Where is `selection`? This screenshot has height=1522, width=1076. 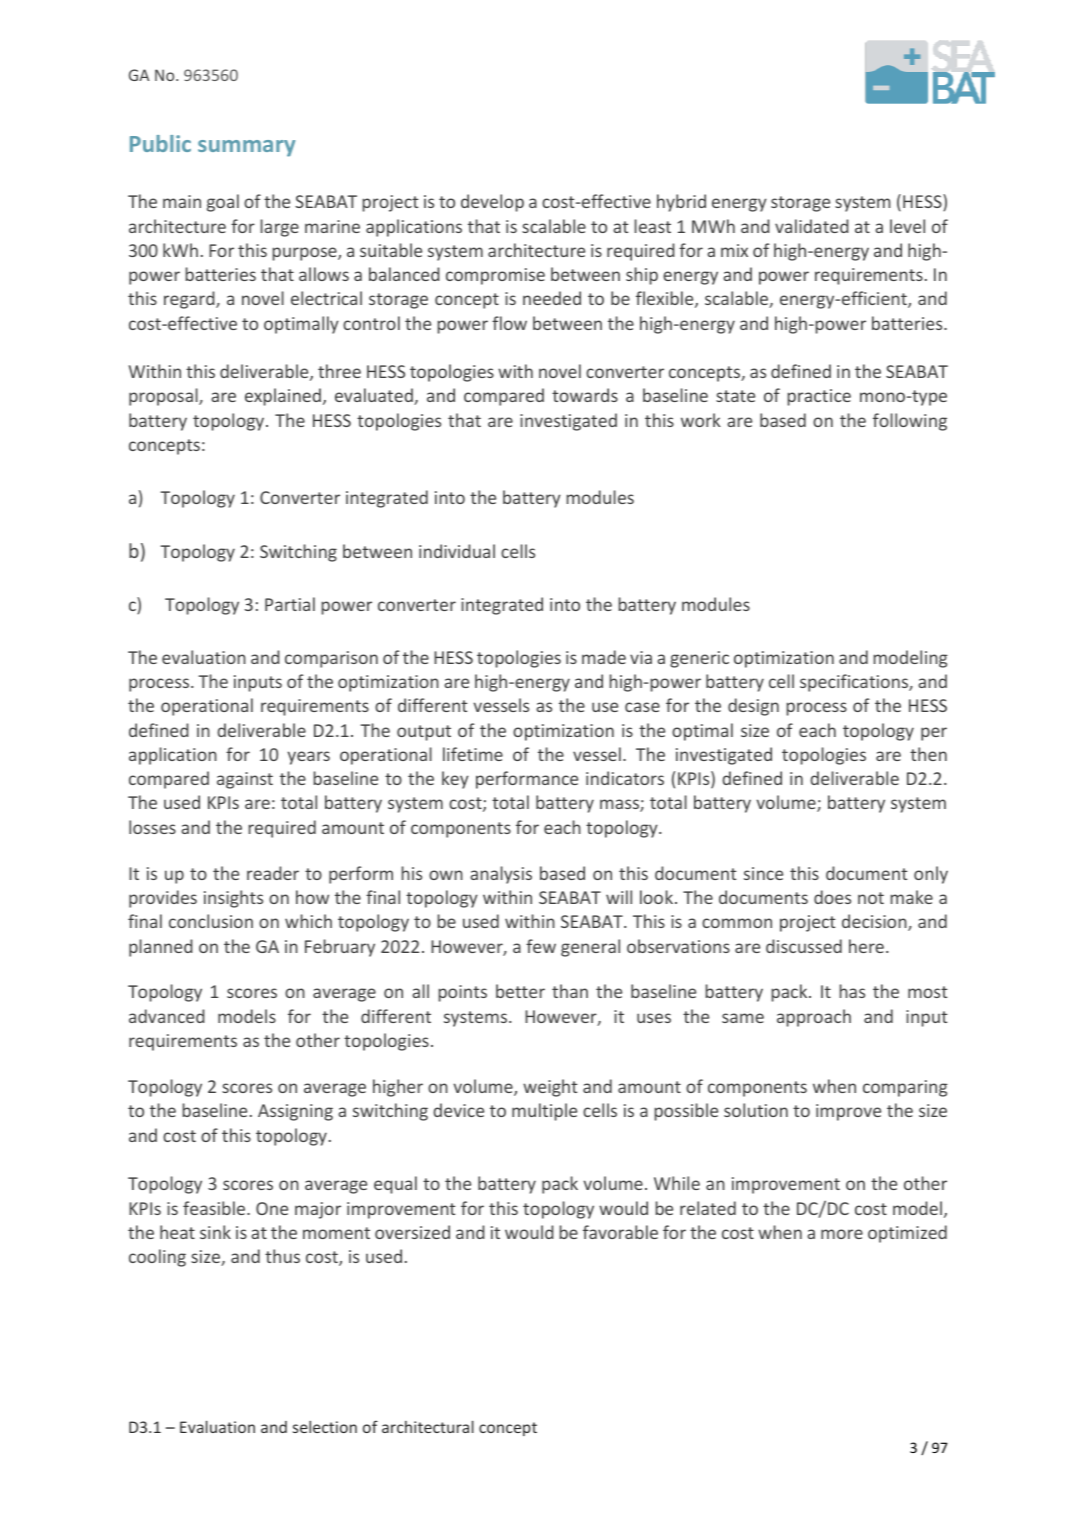
selection is located at coordinates (325, 1427).
